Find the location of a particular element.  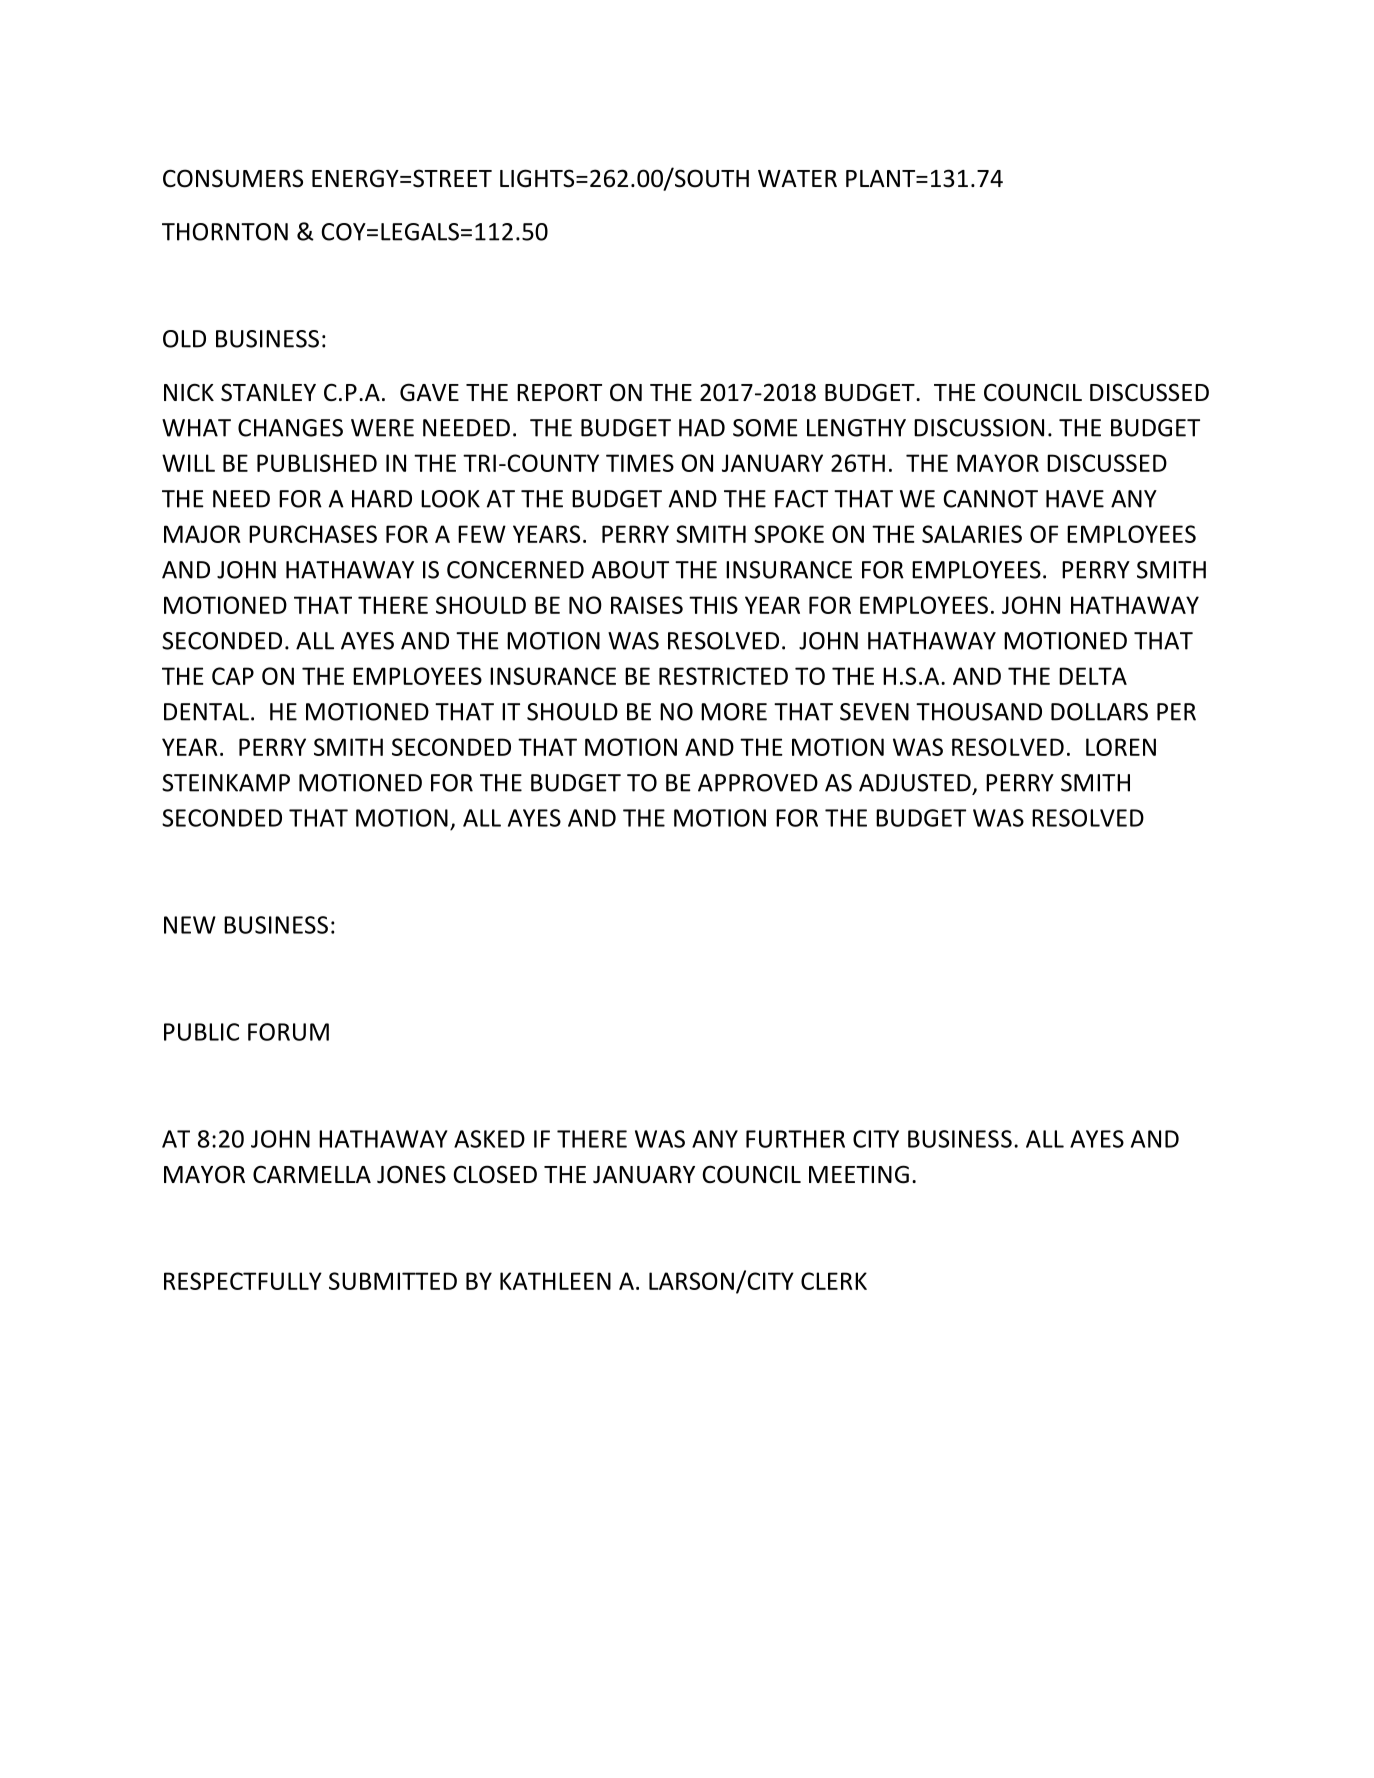

DISCUSSION is located at coordinates (979, 428).
